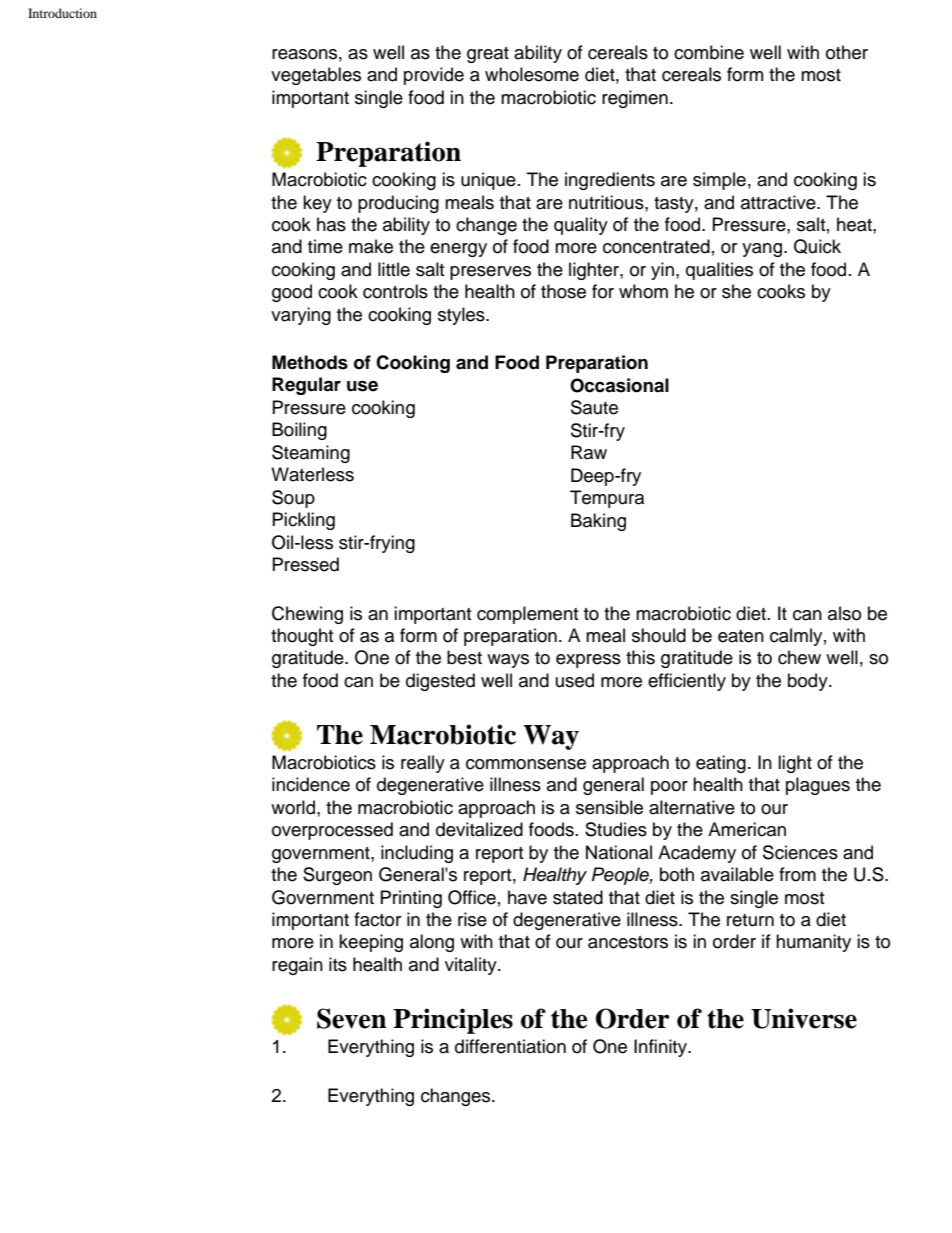 This screenshot has height=1233, width=952. Describe the element at coordinates (804, 1018) in the screenshot. I see `Universe` at that location.
